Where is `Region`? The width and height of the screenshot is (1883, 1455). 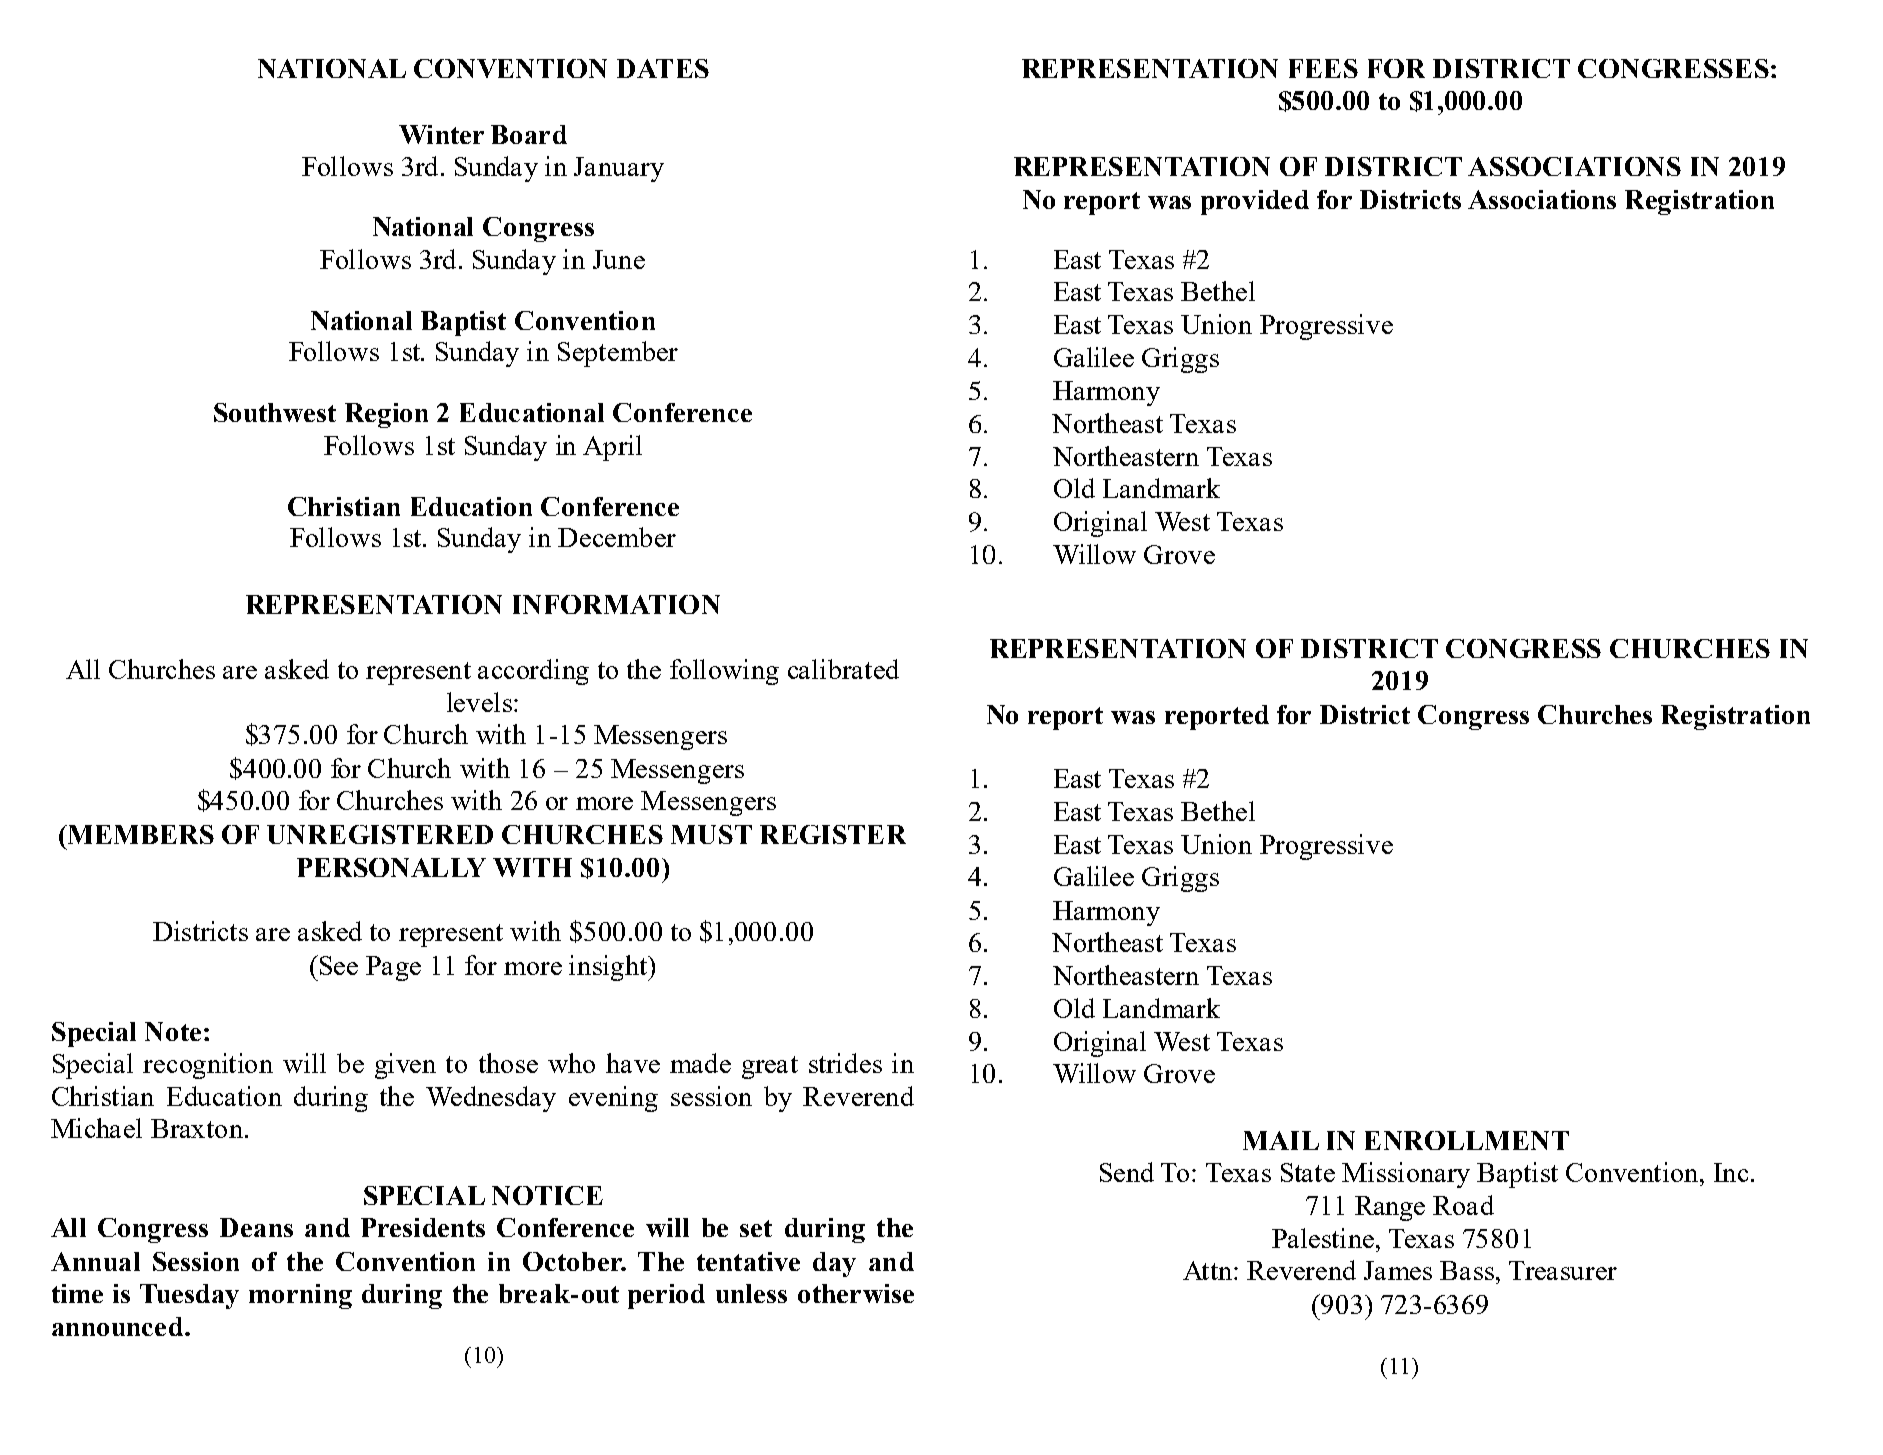 Region is located at coordinates (386, 415).
